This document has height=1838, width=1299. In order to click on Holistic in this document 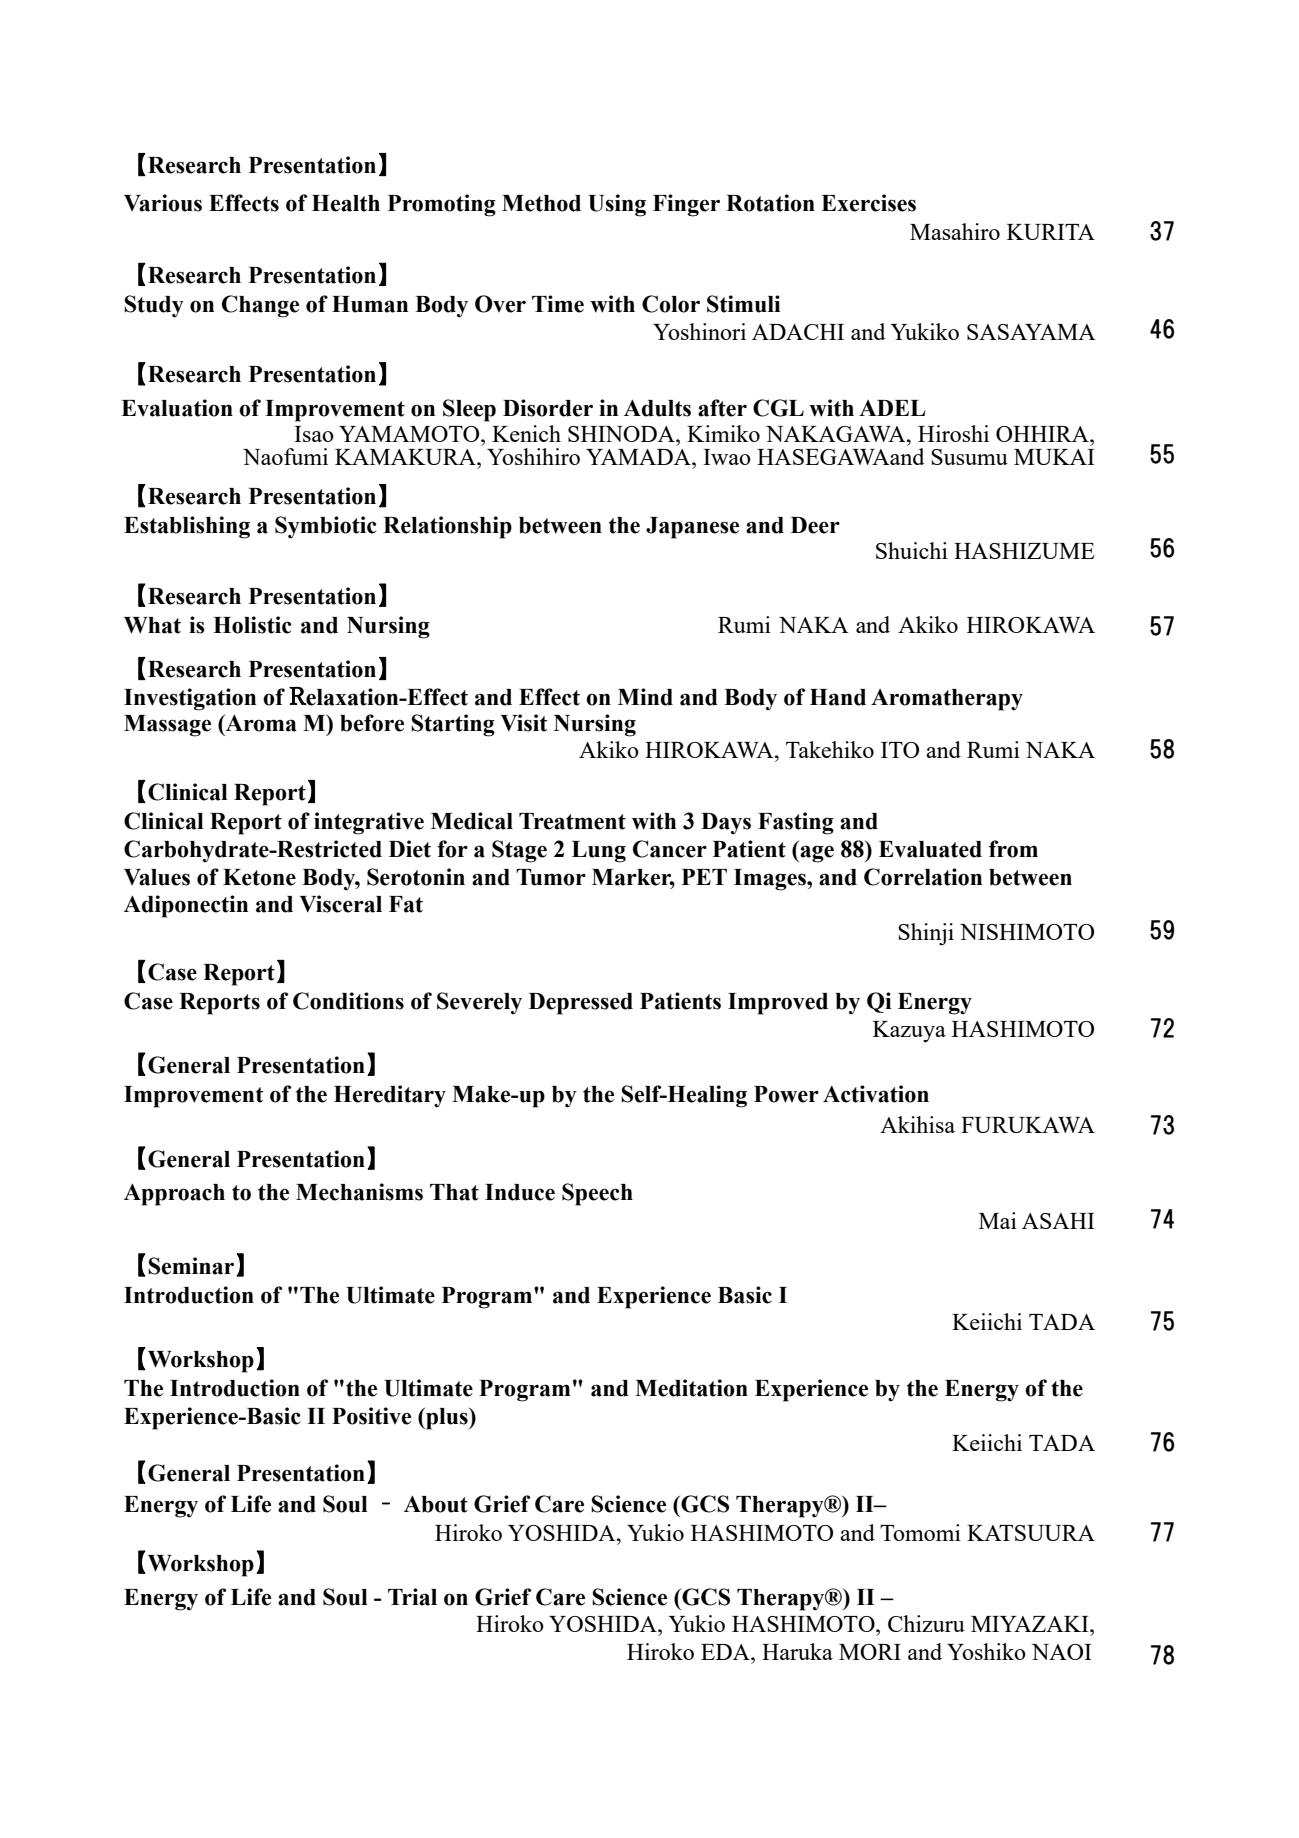, I will do `click(252, 625)`.
